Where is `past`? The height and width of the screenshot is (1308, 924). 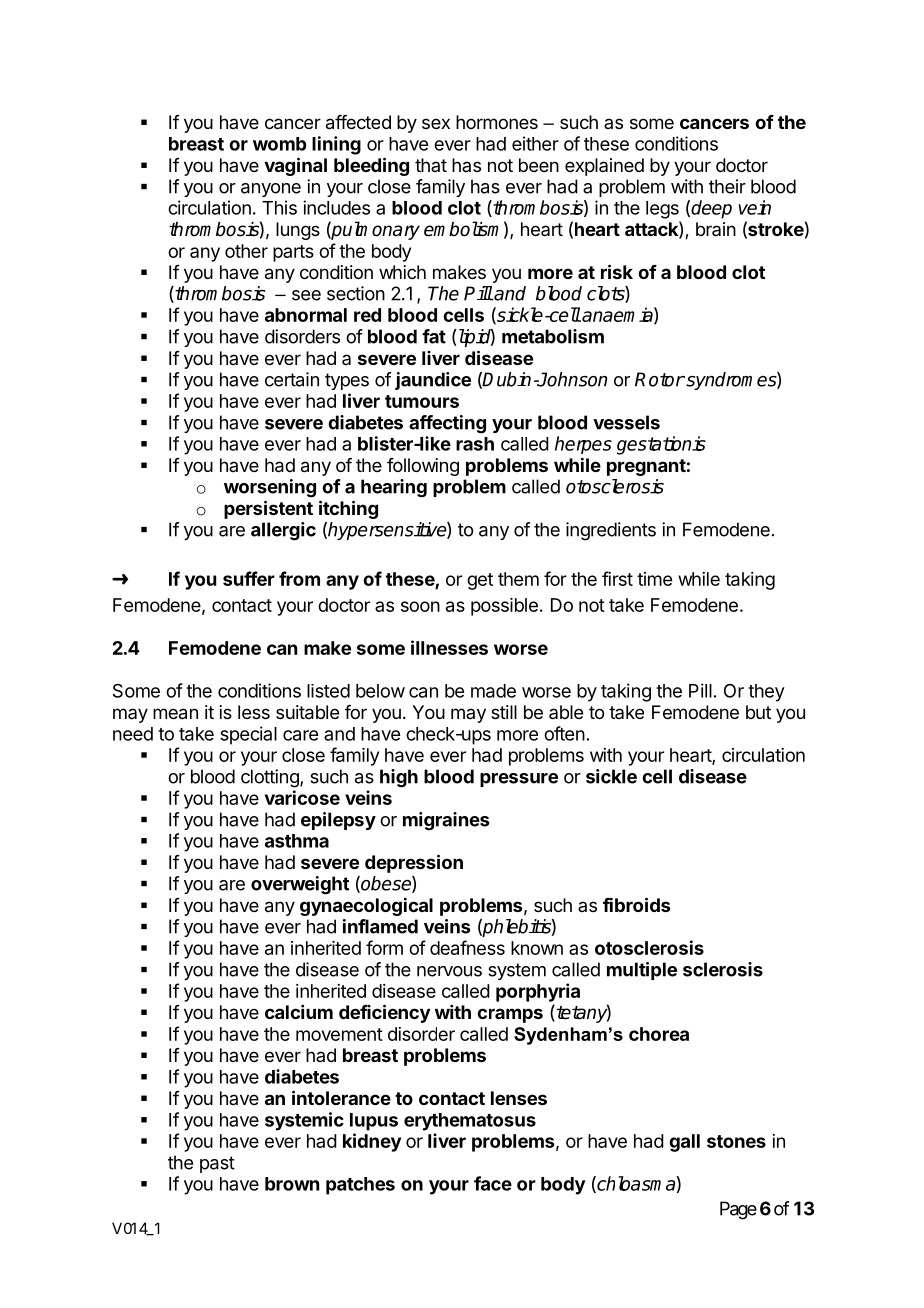 past is located at coordinates (217, 1164).
